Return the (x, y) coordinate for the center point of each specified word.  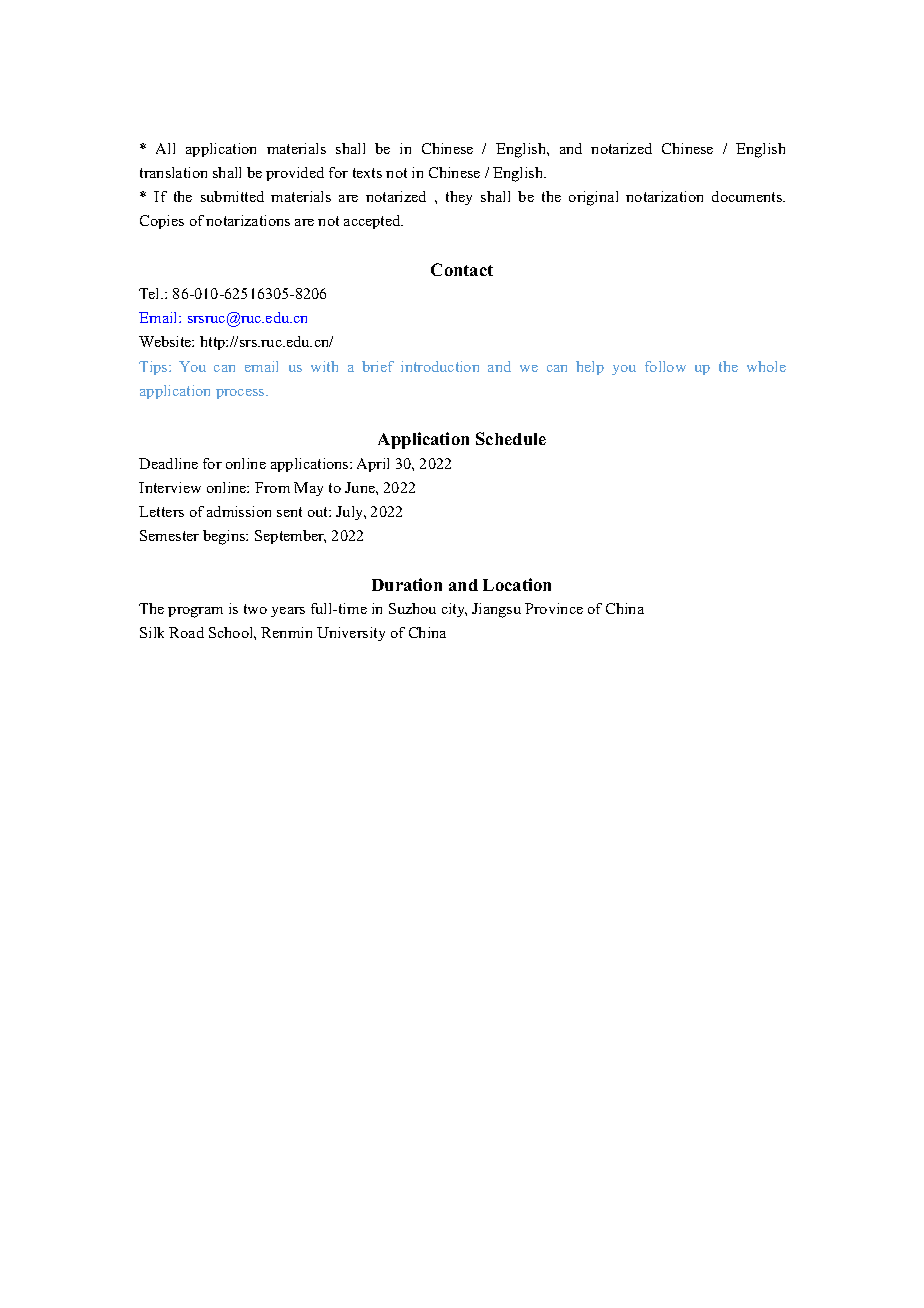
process (241, 394)
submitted (232, 196)
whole (766, 366)
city (454, 610)
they (459, 198)
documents (748, 196)
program (195, 612)
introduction (440, 366)
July (351, 513)
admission (239, 511)
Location (517, 584)
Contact (462, 269)
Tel (151, 293)
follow (665, 366)
